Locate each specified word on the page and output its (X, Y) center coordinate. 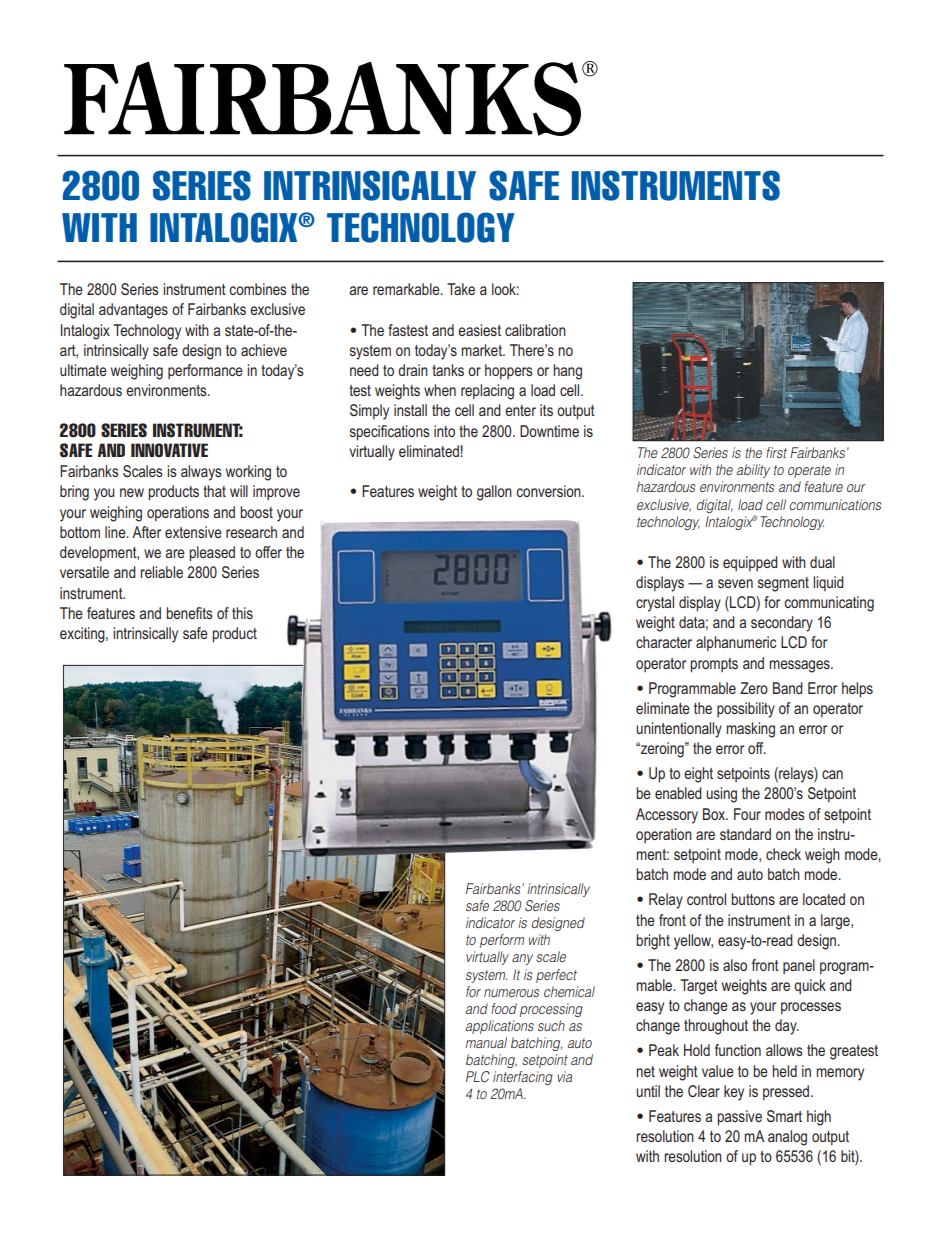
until (648, 1091)
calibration (535, 330)
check (783, 854)
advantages (133, 311)
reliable (161, 572)
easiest (479, 330)
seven (735, 583)
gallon (494, 493)
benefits (189, 613)
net (645, 1071)
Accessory (667, 816)
